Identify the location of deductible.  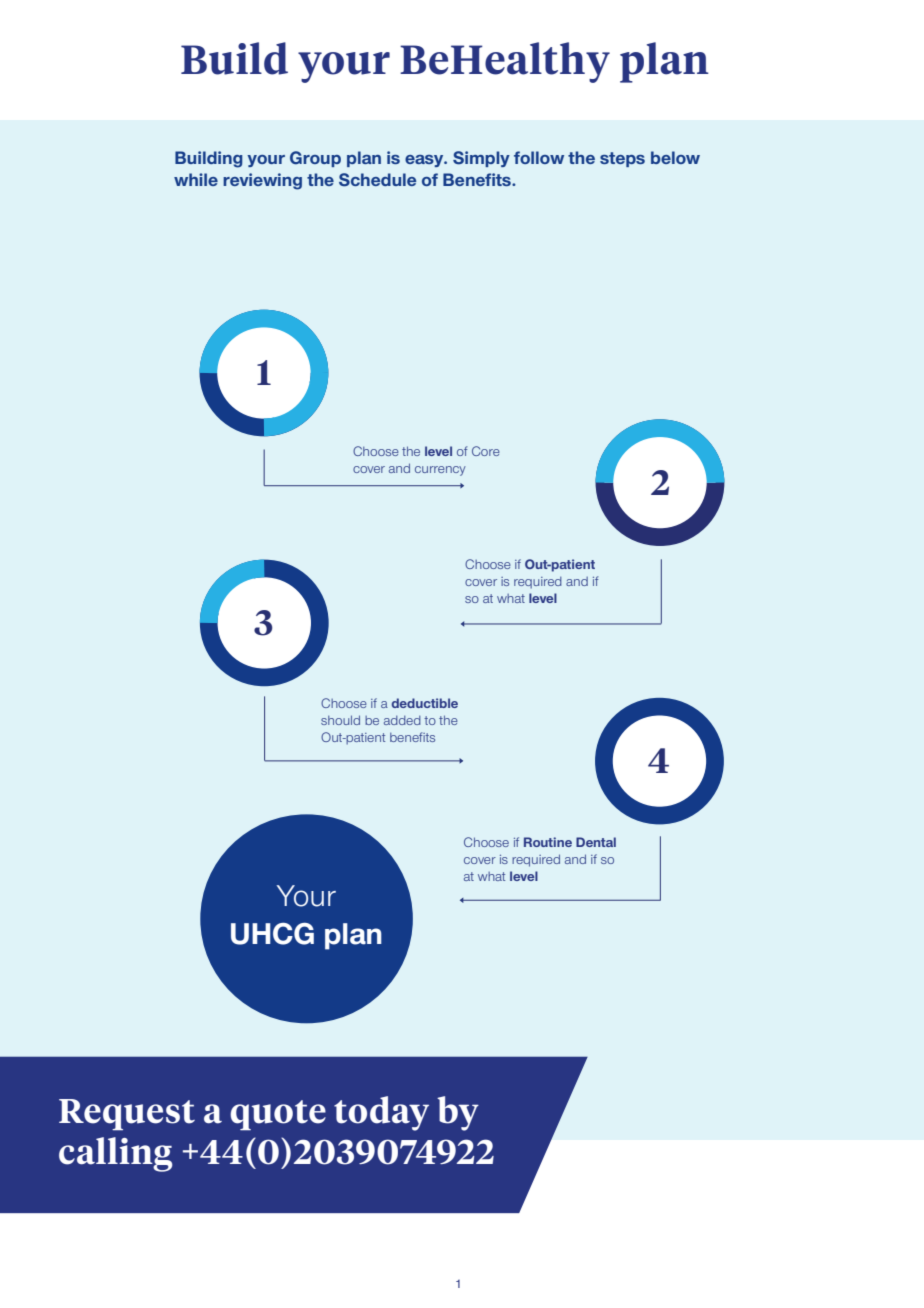
(425, 703).
